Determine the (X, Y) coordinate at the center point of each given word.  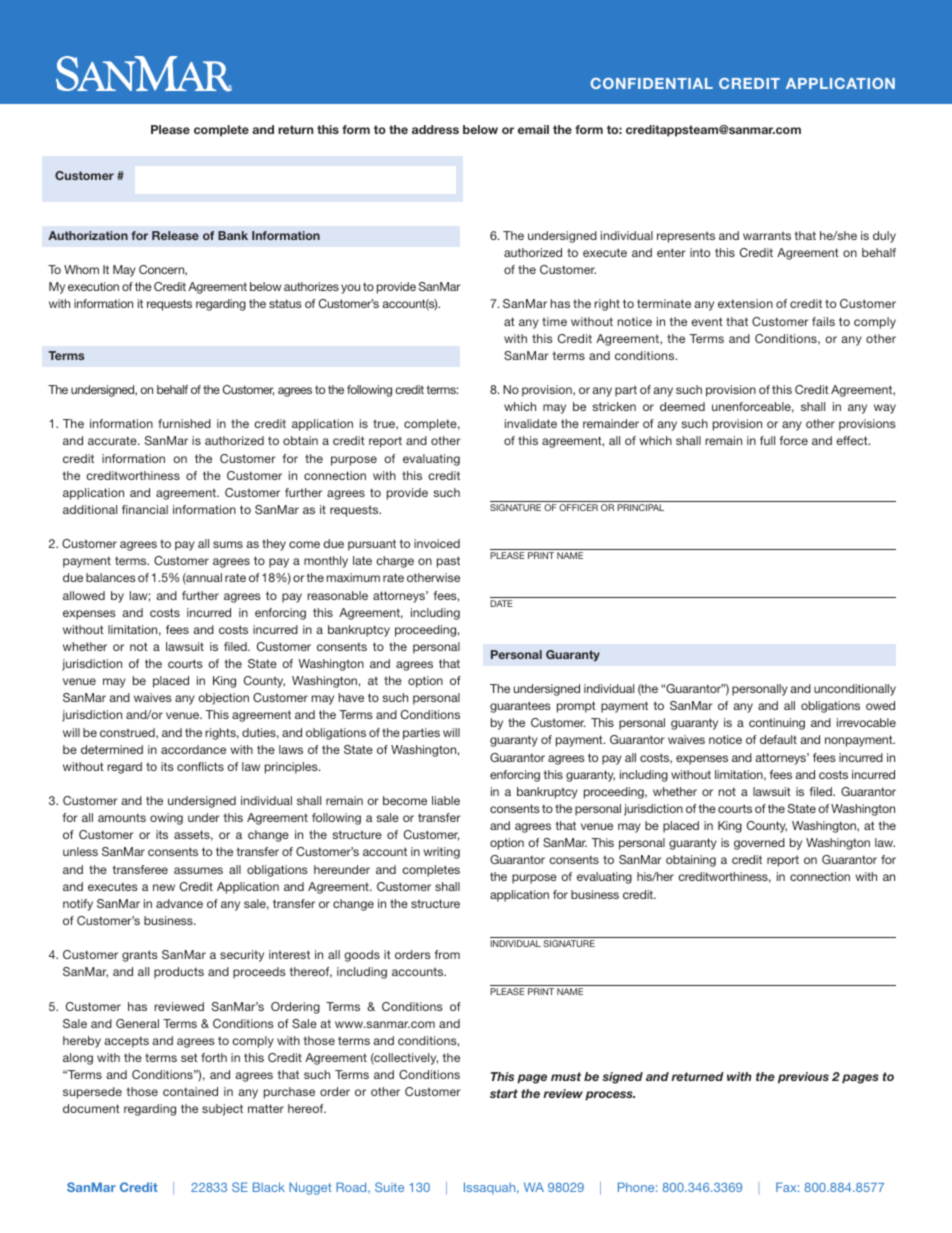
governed (759, 844)
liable (446, 800)
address (435, 129)
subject (222, 1110)
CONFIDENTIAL (652, 83)
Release (175, 235)
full (767, 440)
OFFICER (578, 507)
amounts (122, 817)
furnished (184, 423)
